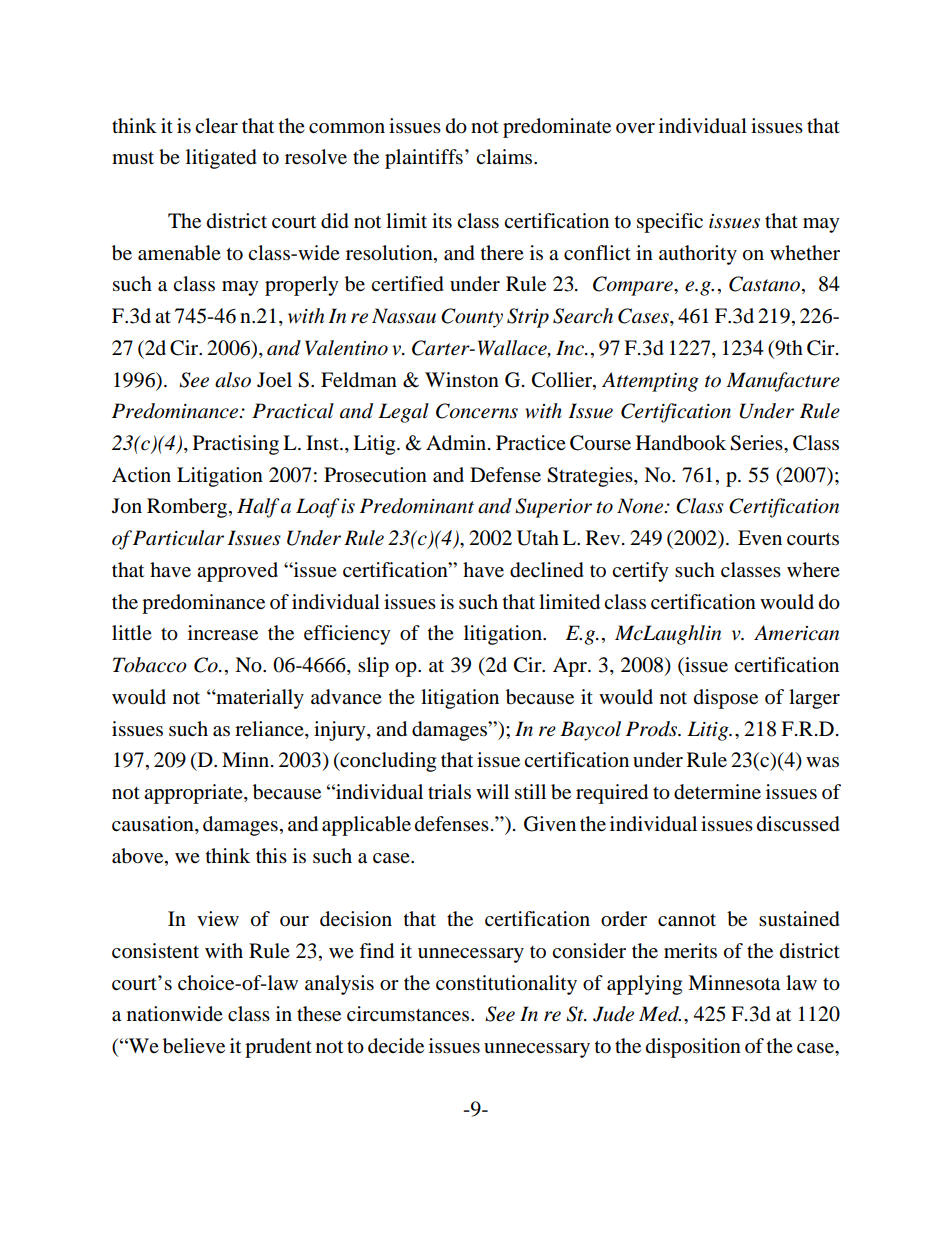 This screenshot has width=952, height=1233. I want to click on over, so click(635, 128).
